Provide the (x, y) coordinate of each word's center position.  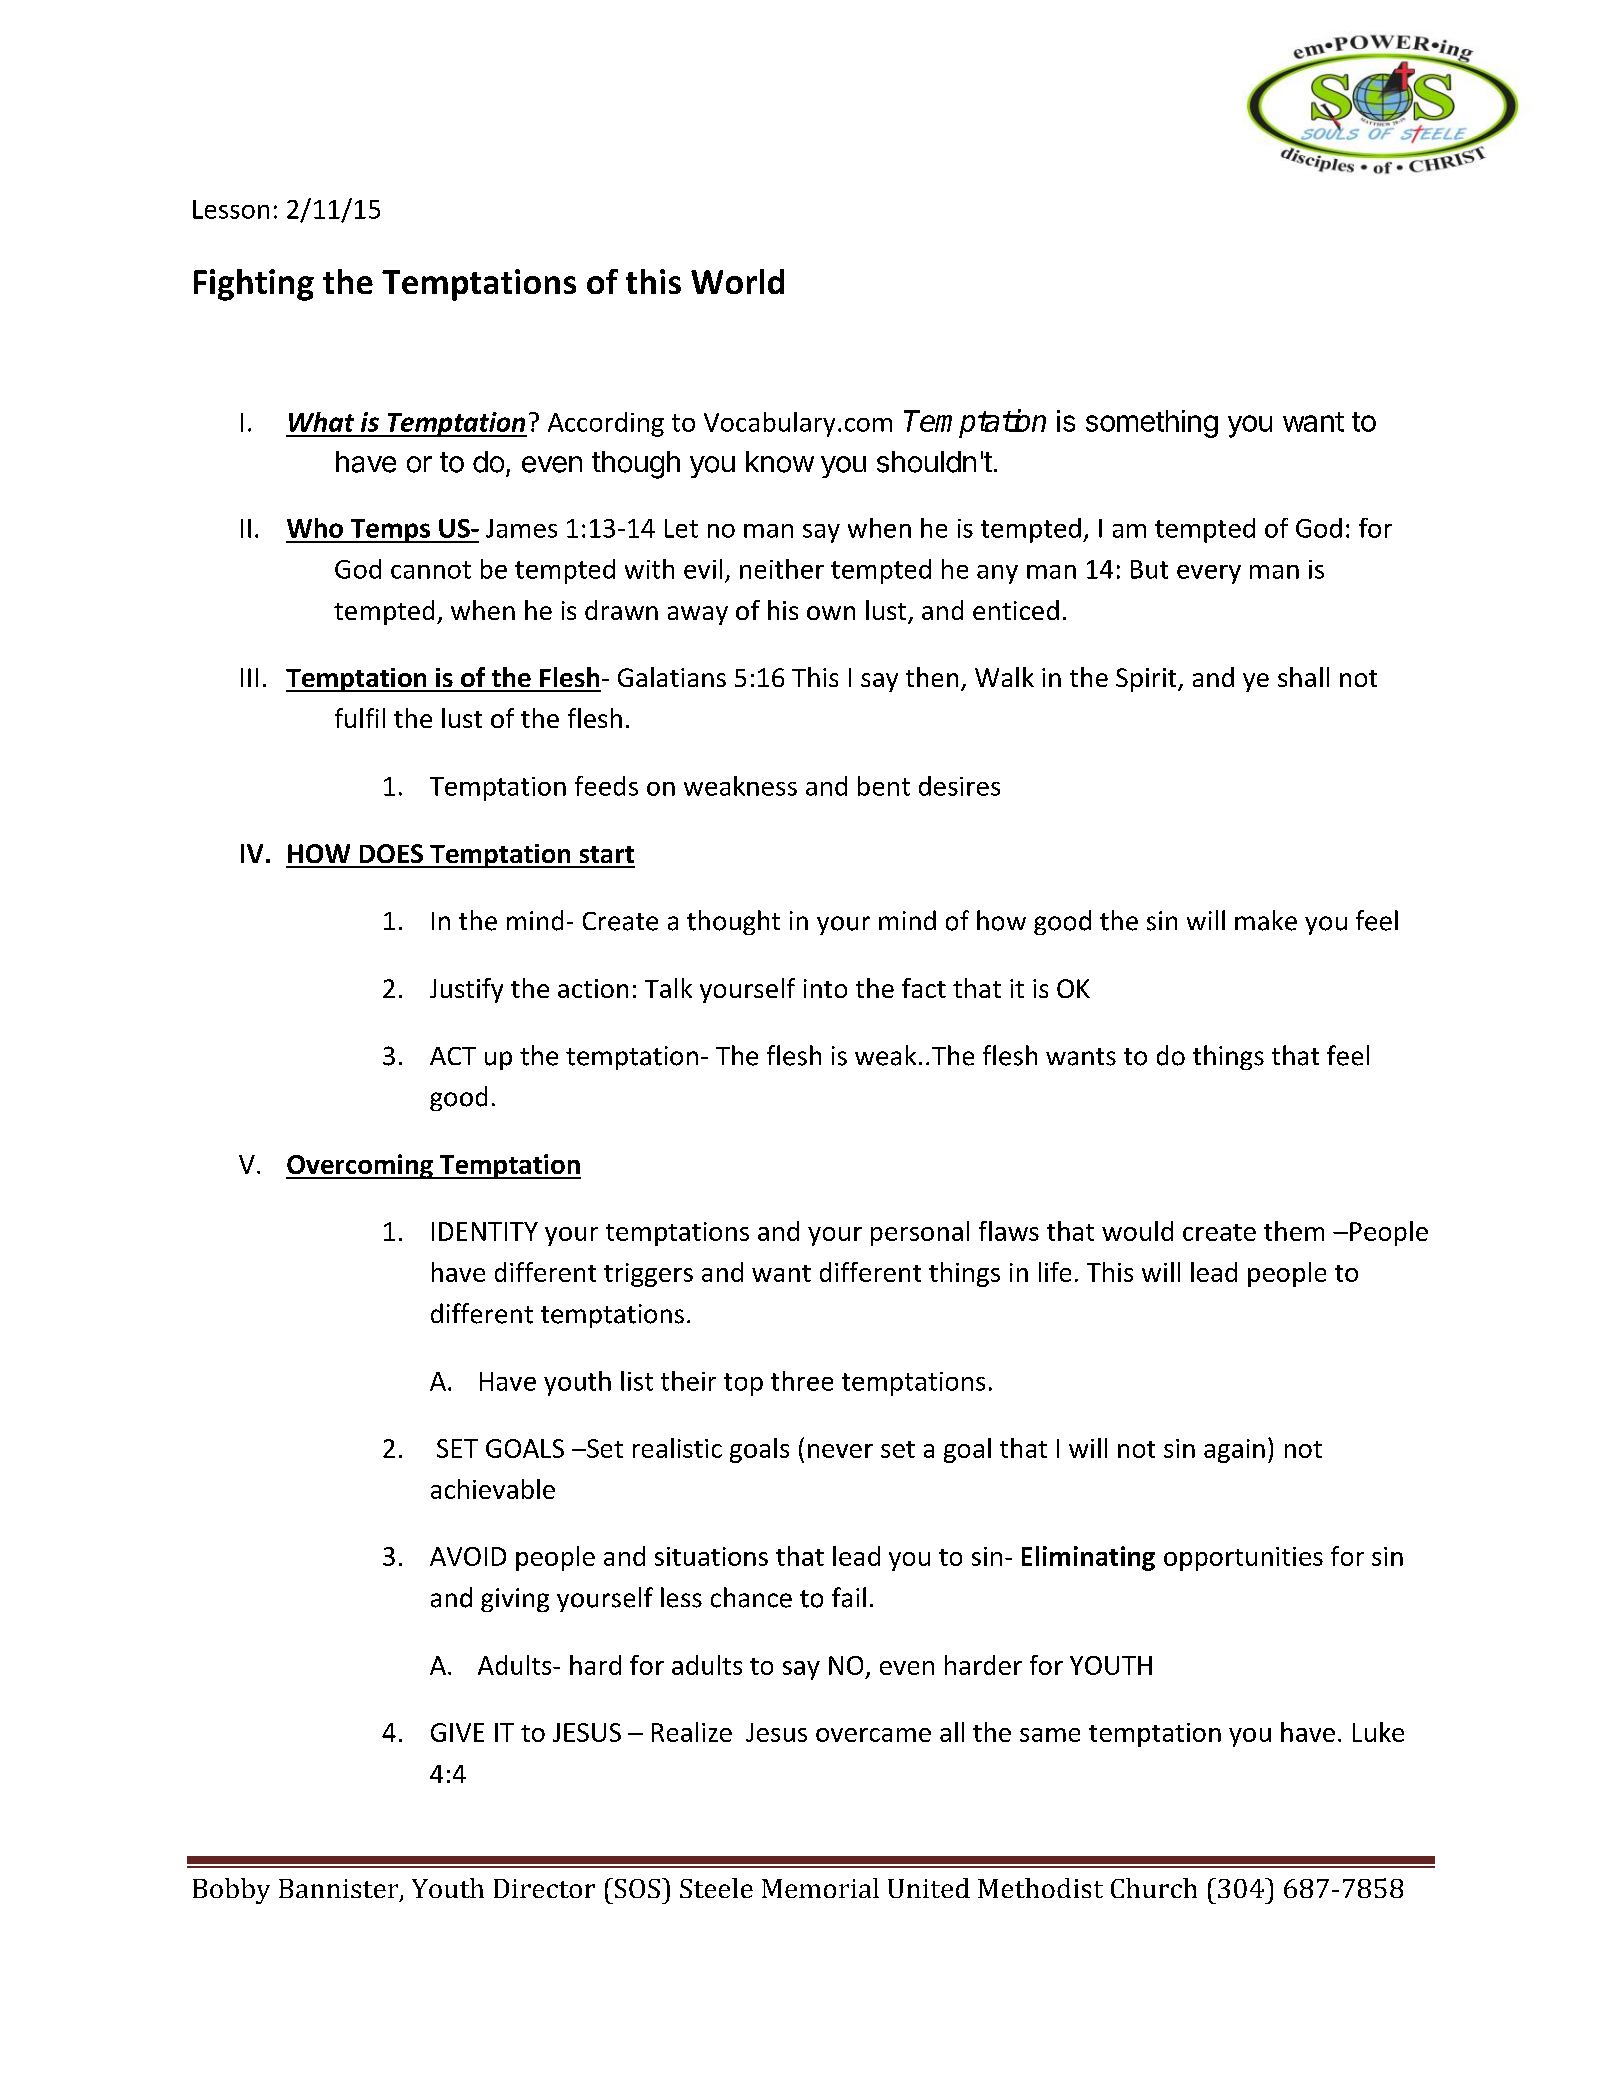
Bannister (340, 1890)
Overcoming (360, 1166)
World (737, 281)
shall (1303, 677)
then (932, 677)
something (1152, 424)
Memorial (820, 1888)
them (1294, 1231)
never (840, 1451)
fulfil (360, 718)
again (1234, 1451)
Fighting (254, 285)
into (825, 988)
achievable (493, 1489)
